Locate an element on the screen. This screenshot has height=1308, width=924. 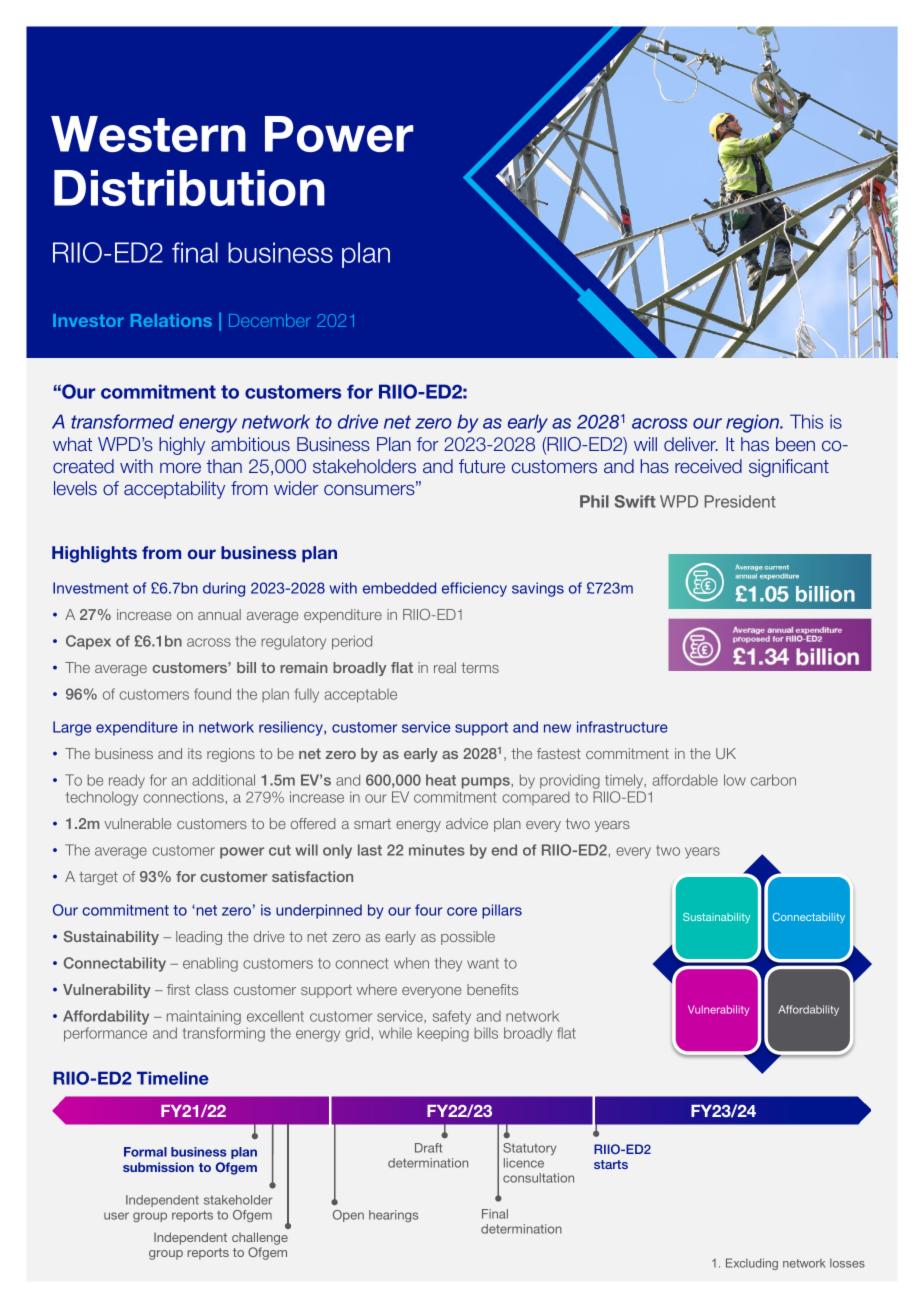
December is located at coordinates (270, 320).
